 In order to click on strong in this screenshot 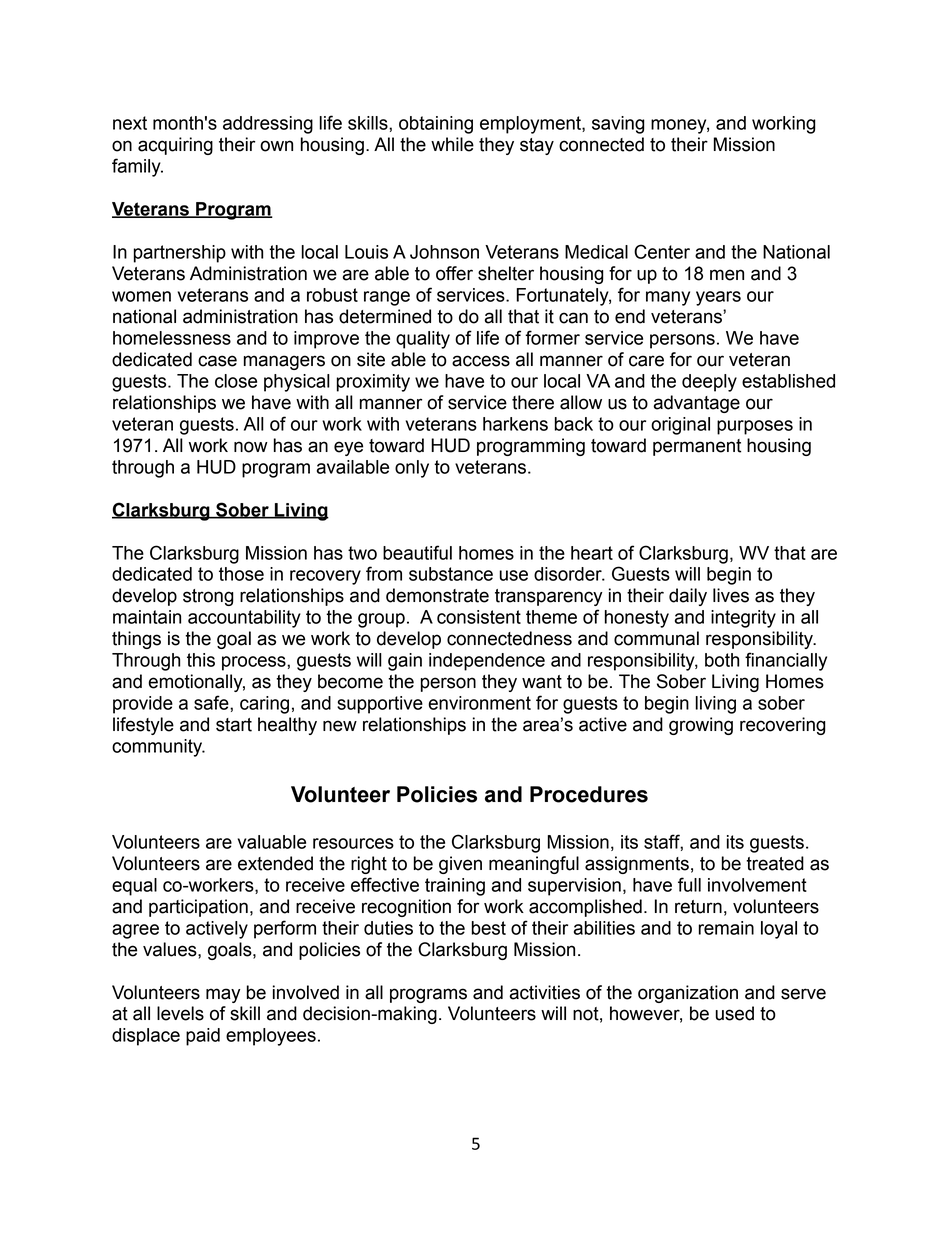, I will do `click(208, 597)`.
